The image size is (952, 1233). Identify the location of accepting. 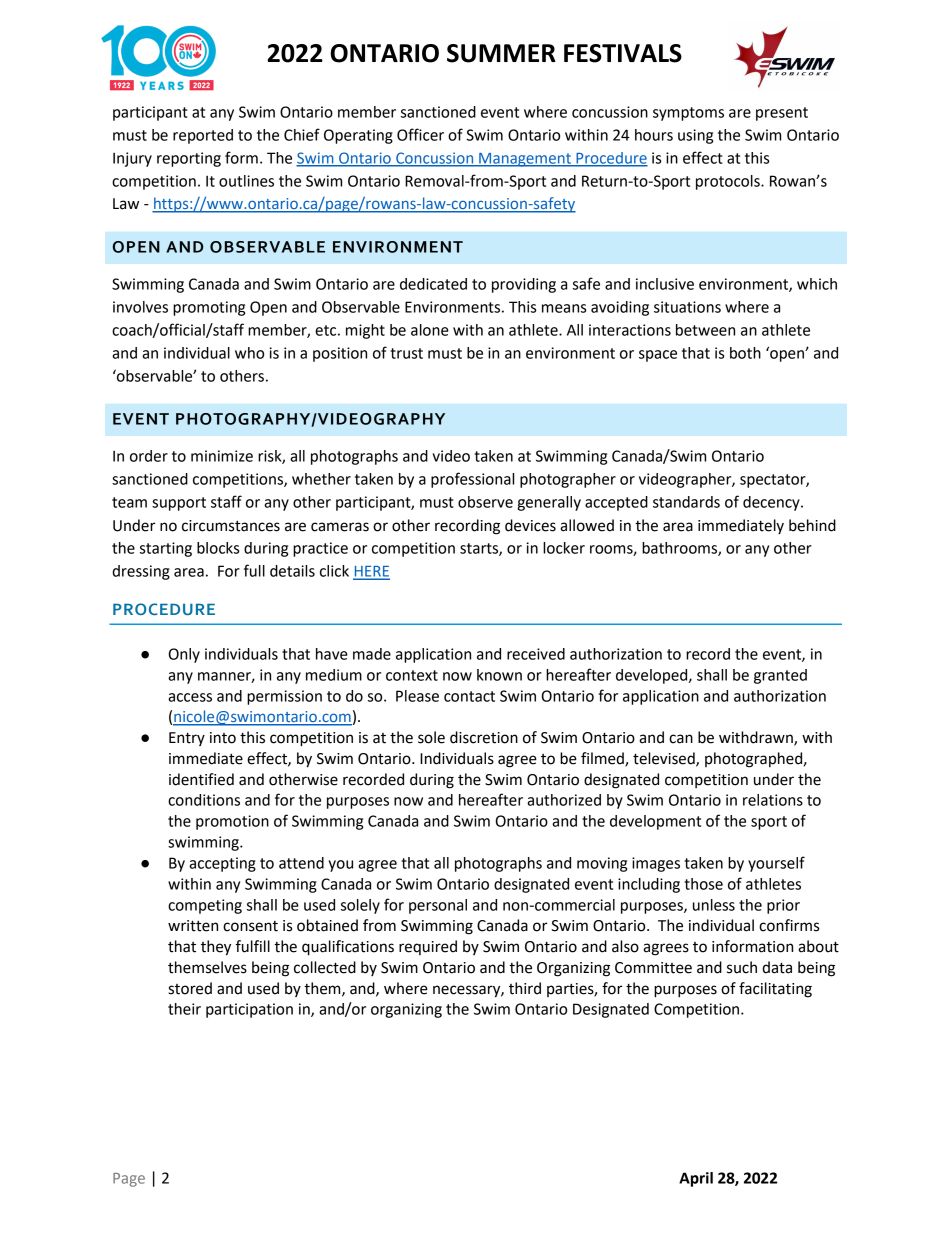
(222, 864).
